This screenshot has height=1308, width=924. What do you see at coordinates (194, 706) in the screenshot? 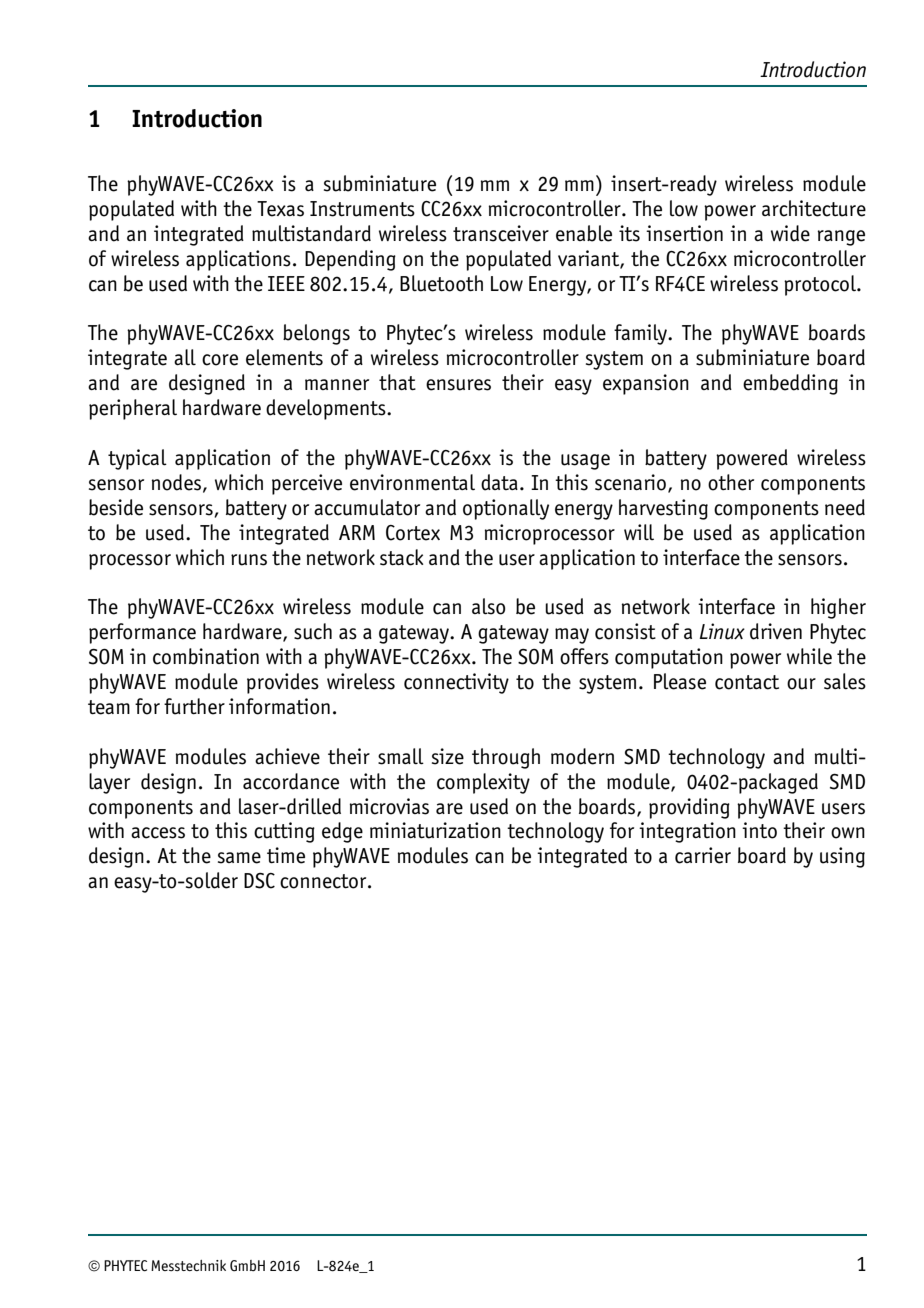
I see `further` at bounding box center [194, 706].
